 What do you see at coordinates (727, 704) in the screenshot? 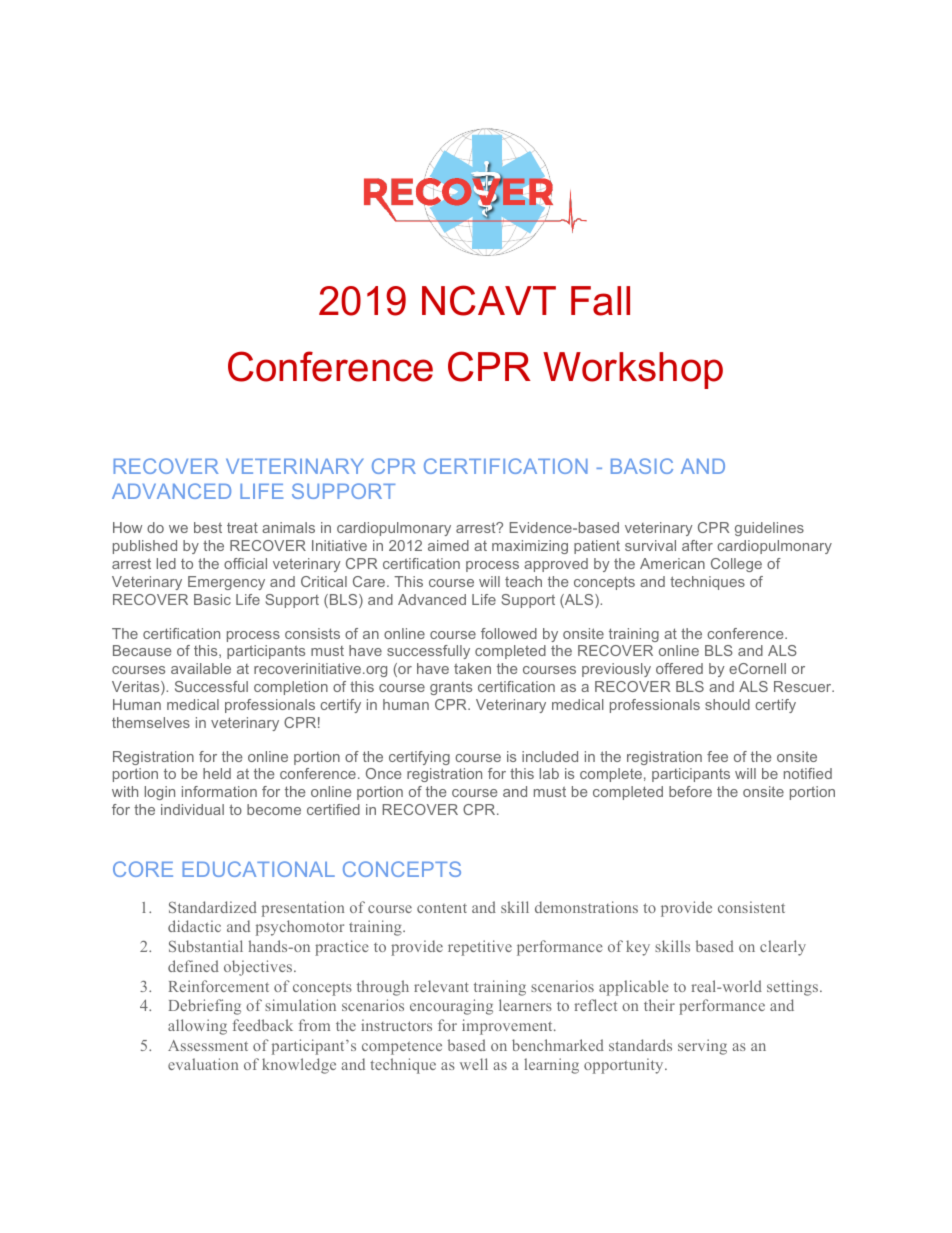
I see `should` at bounding box center [727, 704].
